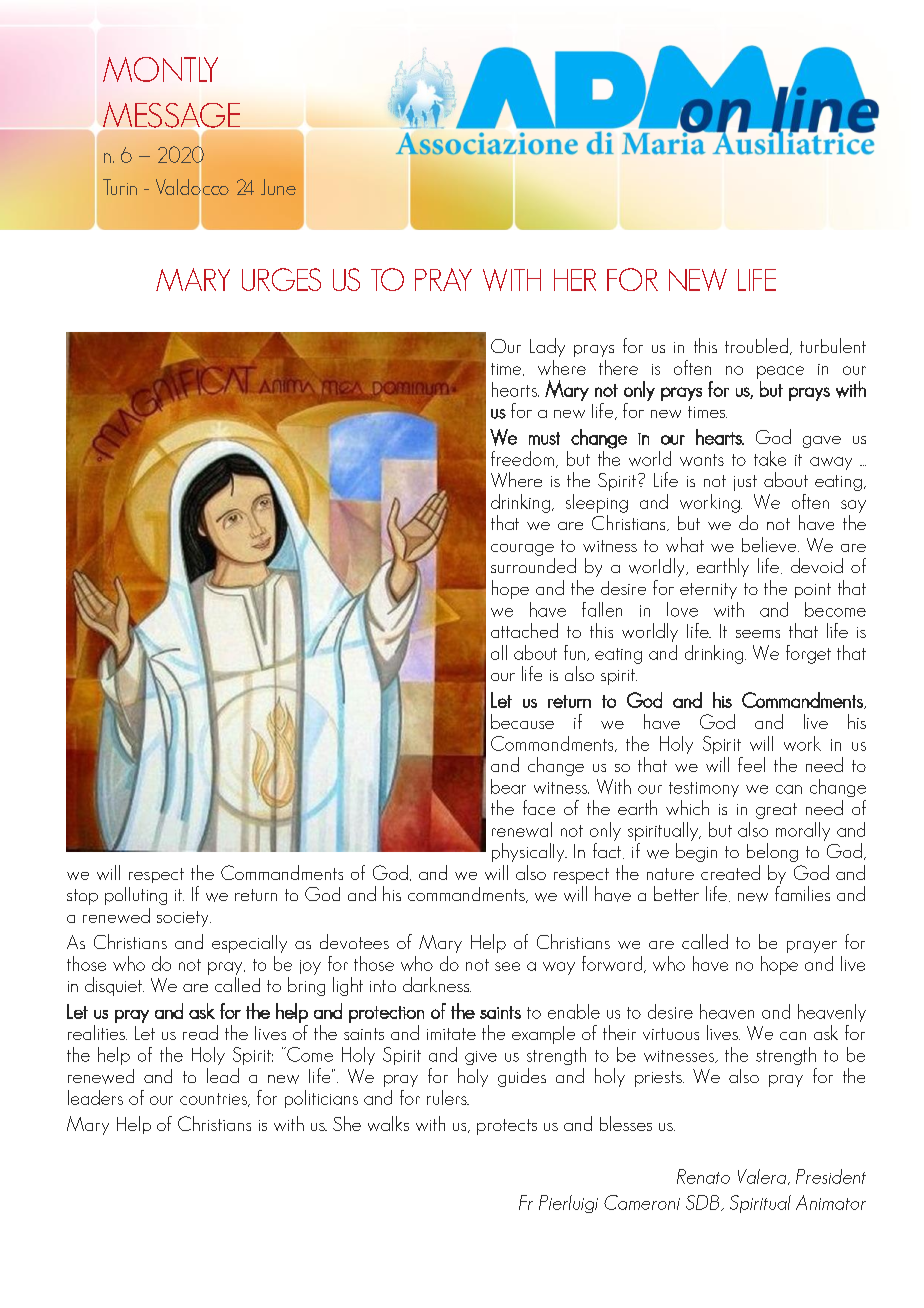  I want to click on polluting, so click(136, 896).
